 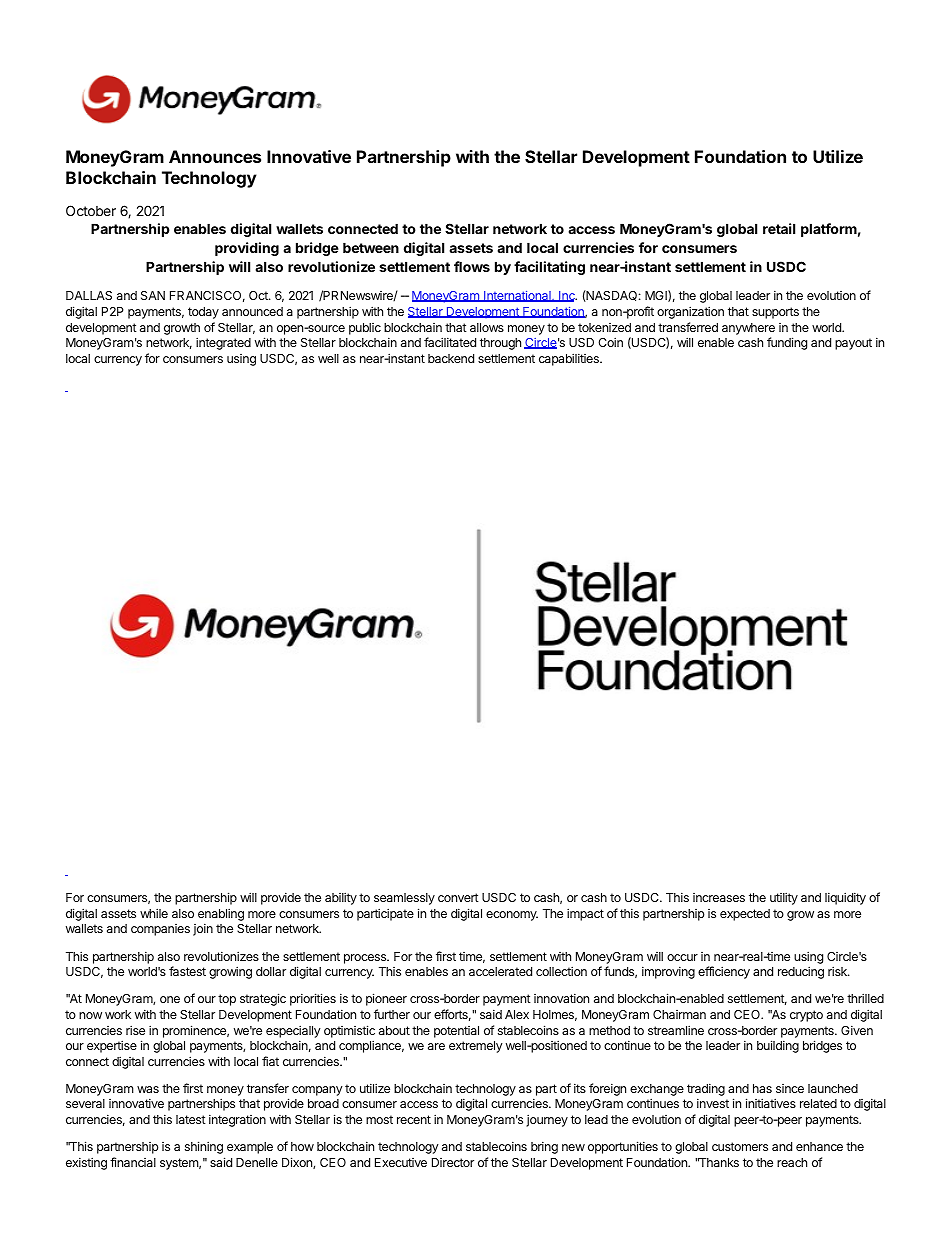 I want to click on flows, so click(x=472, y=266).
